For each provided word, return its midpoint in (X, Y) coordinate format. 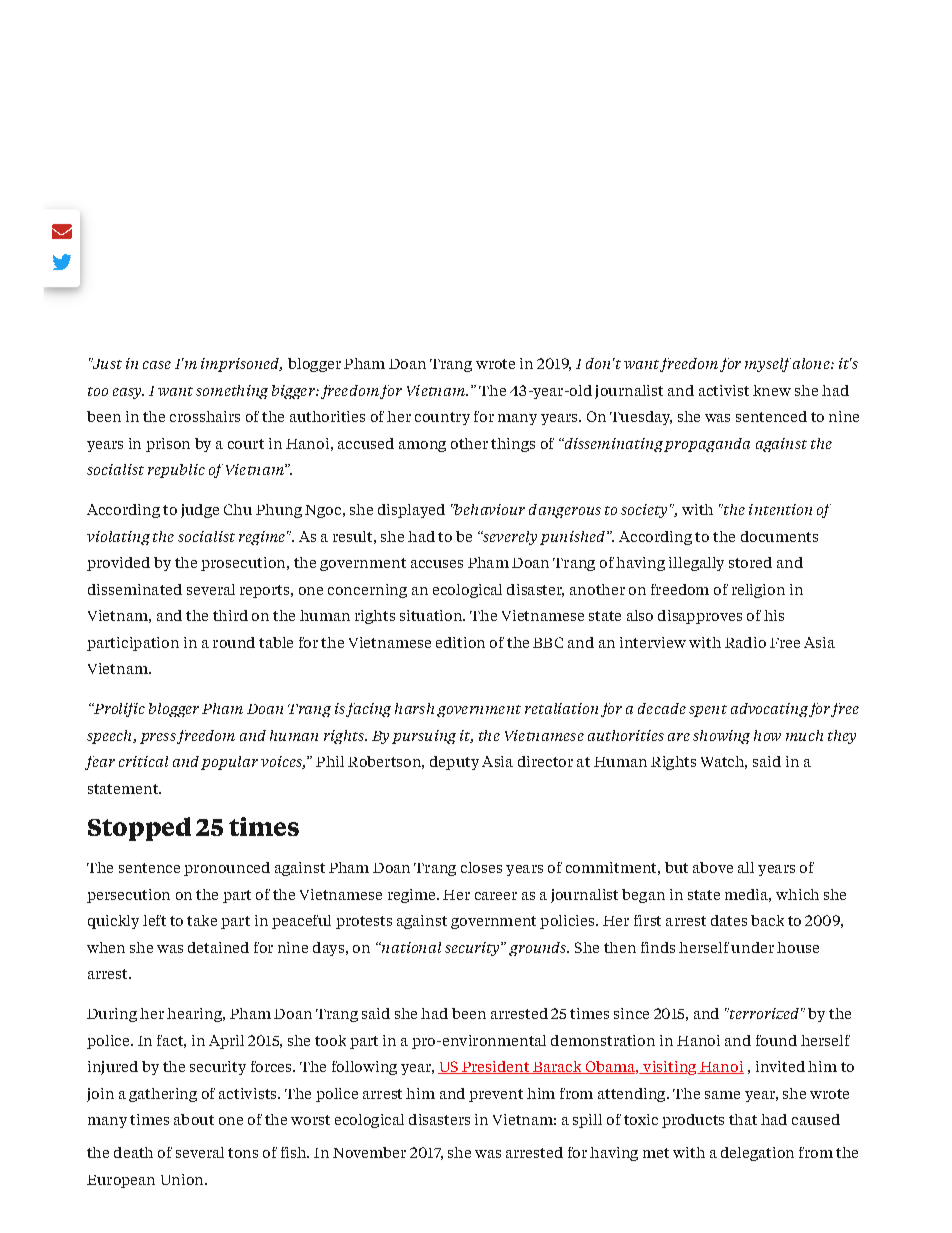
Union (183, 1179)
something (232, 392)
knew (772, 390)
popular (229, 763)
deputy (454, 763)
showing (721, 737)
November (369, 1152)
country (442, 418)
